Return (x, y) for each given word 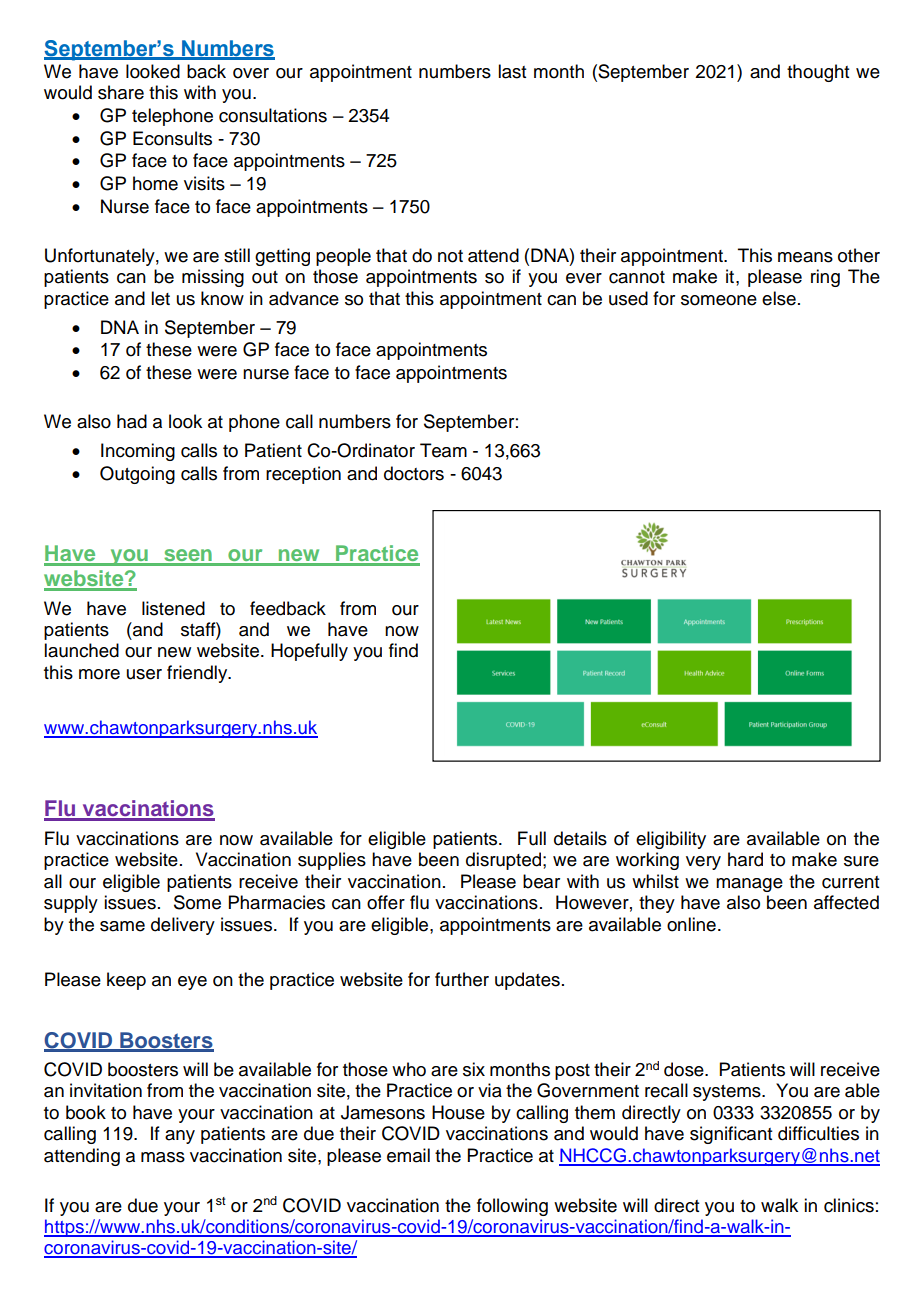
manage (749, 885)
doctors (414, 473)
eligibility (671, 840)
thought (818, 73)
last (512, 71)
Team (443, 450)
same (122, 926)
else (779, 298)
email (408, 1155)
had (132, 421)
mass (163, 1157)
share (121, 92)
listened (173, 608)
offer (386, 902)
